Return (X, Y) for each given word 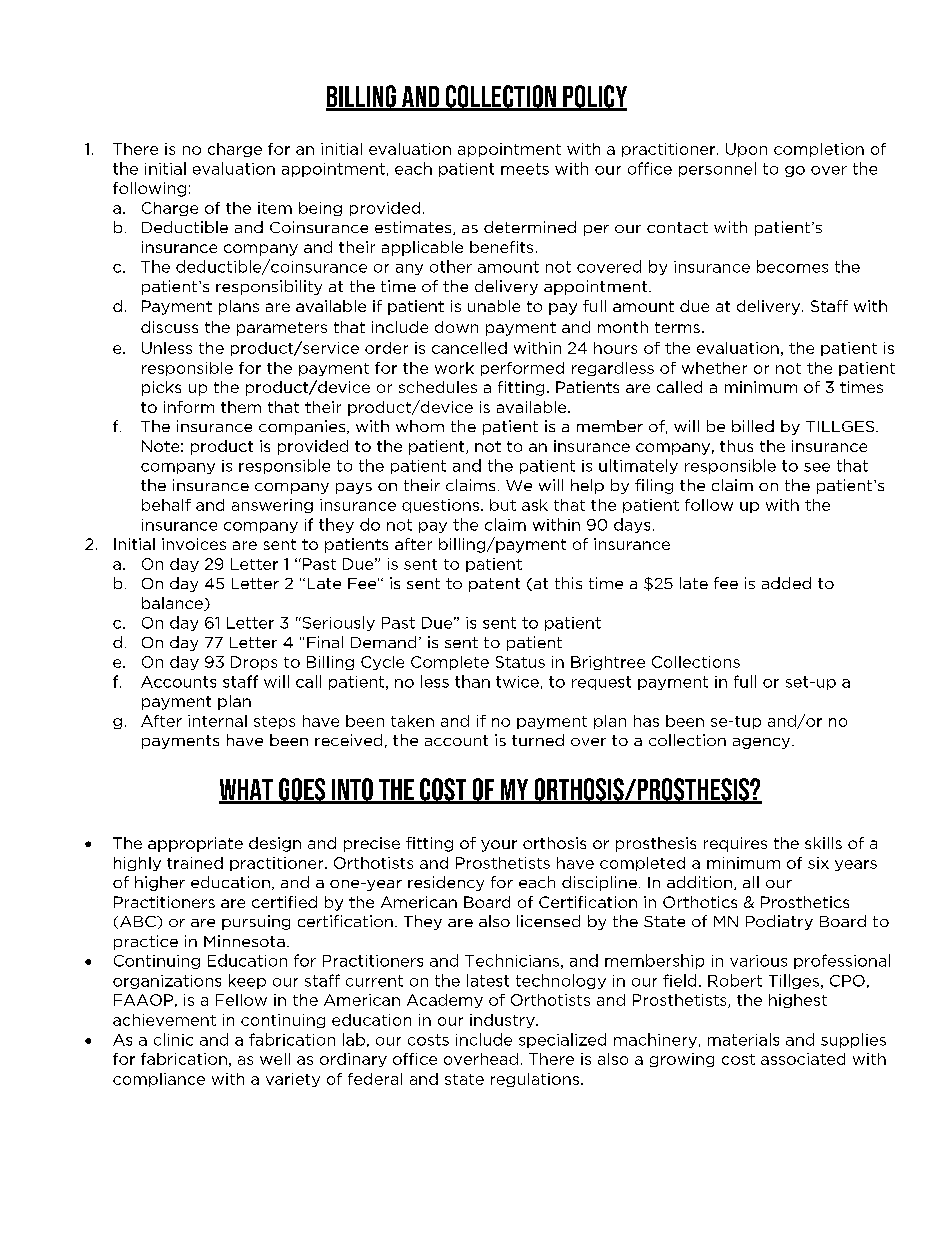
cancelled (469, 348)
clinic (173, 1039)
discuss (169, 327)
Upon (746, 150)
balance (173, 604)
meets (525, 169)
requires (735, 844)
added (786, 583)
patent (494, 585)
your (499, 846)
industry (503, 1021)
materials (743, 1039)
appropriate (195, 844)
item (275, 208)
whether (714, 368)
